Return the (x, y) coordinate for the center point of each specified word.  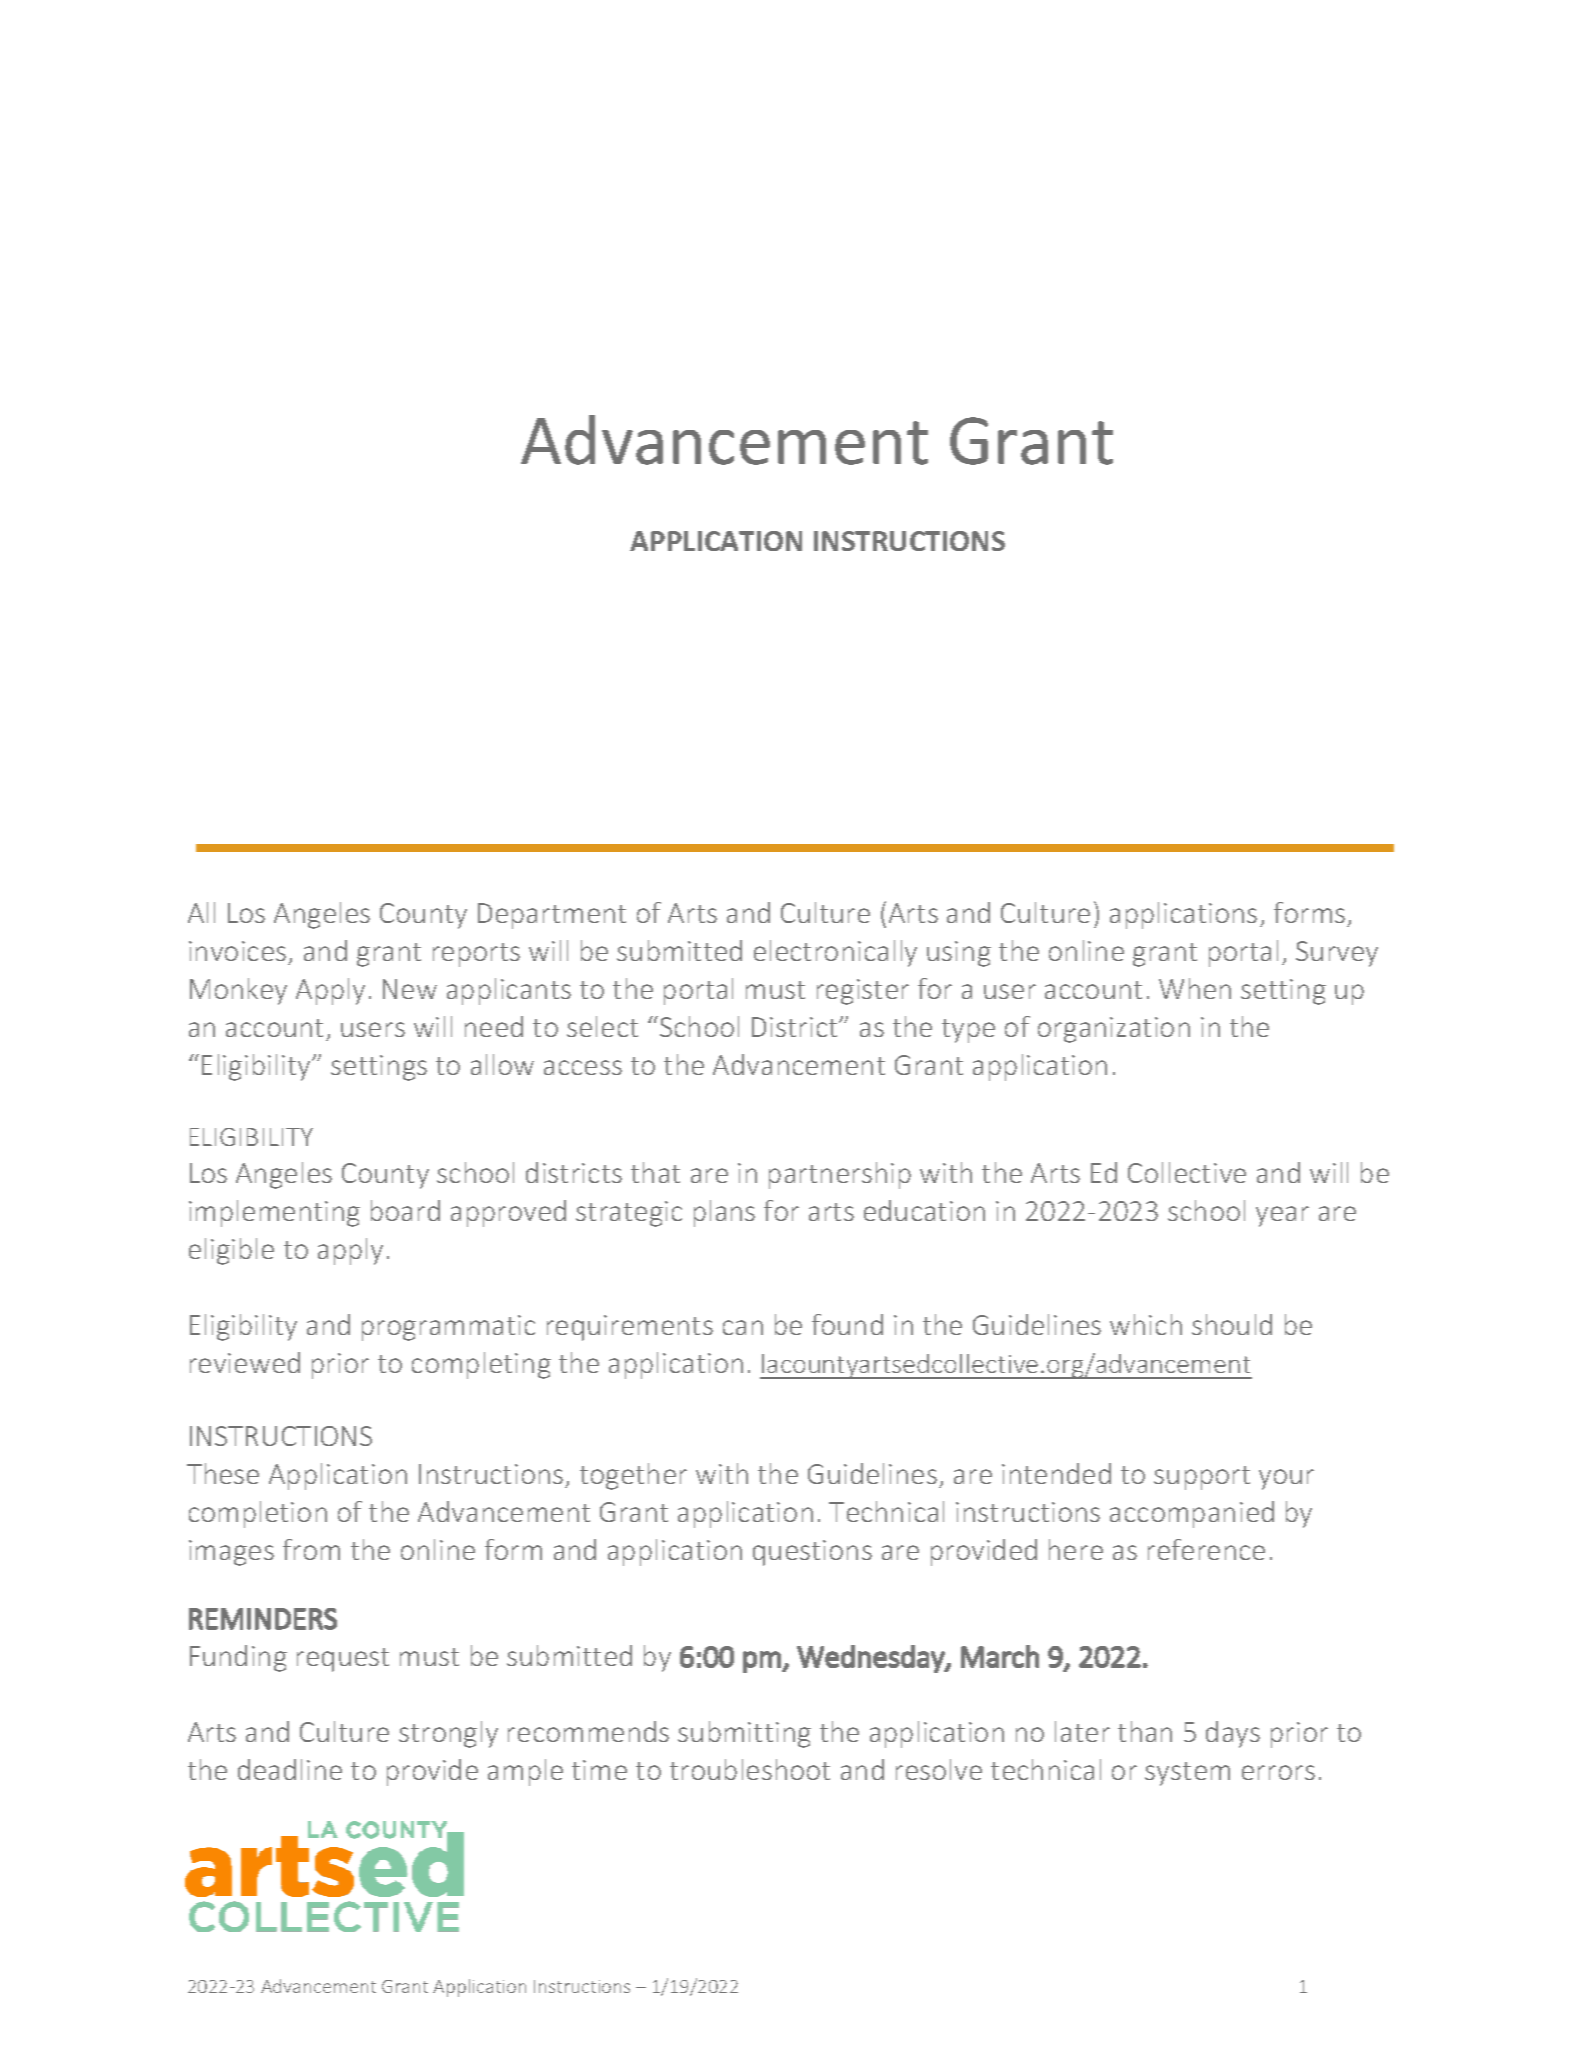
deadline (290, 1769)
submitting (744, 1734)
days (1233, 1734)
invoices (237, 951)
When (1195, 988)
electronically (835, 953)
